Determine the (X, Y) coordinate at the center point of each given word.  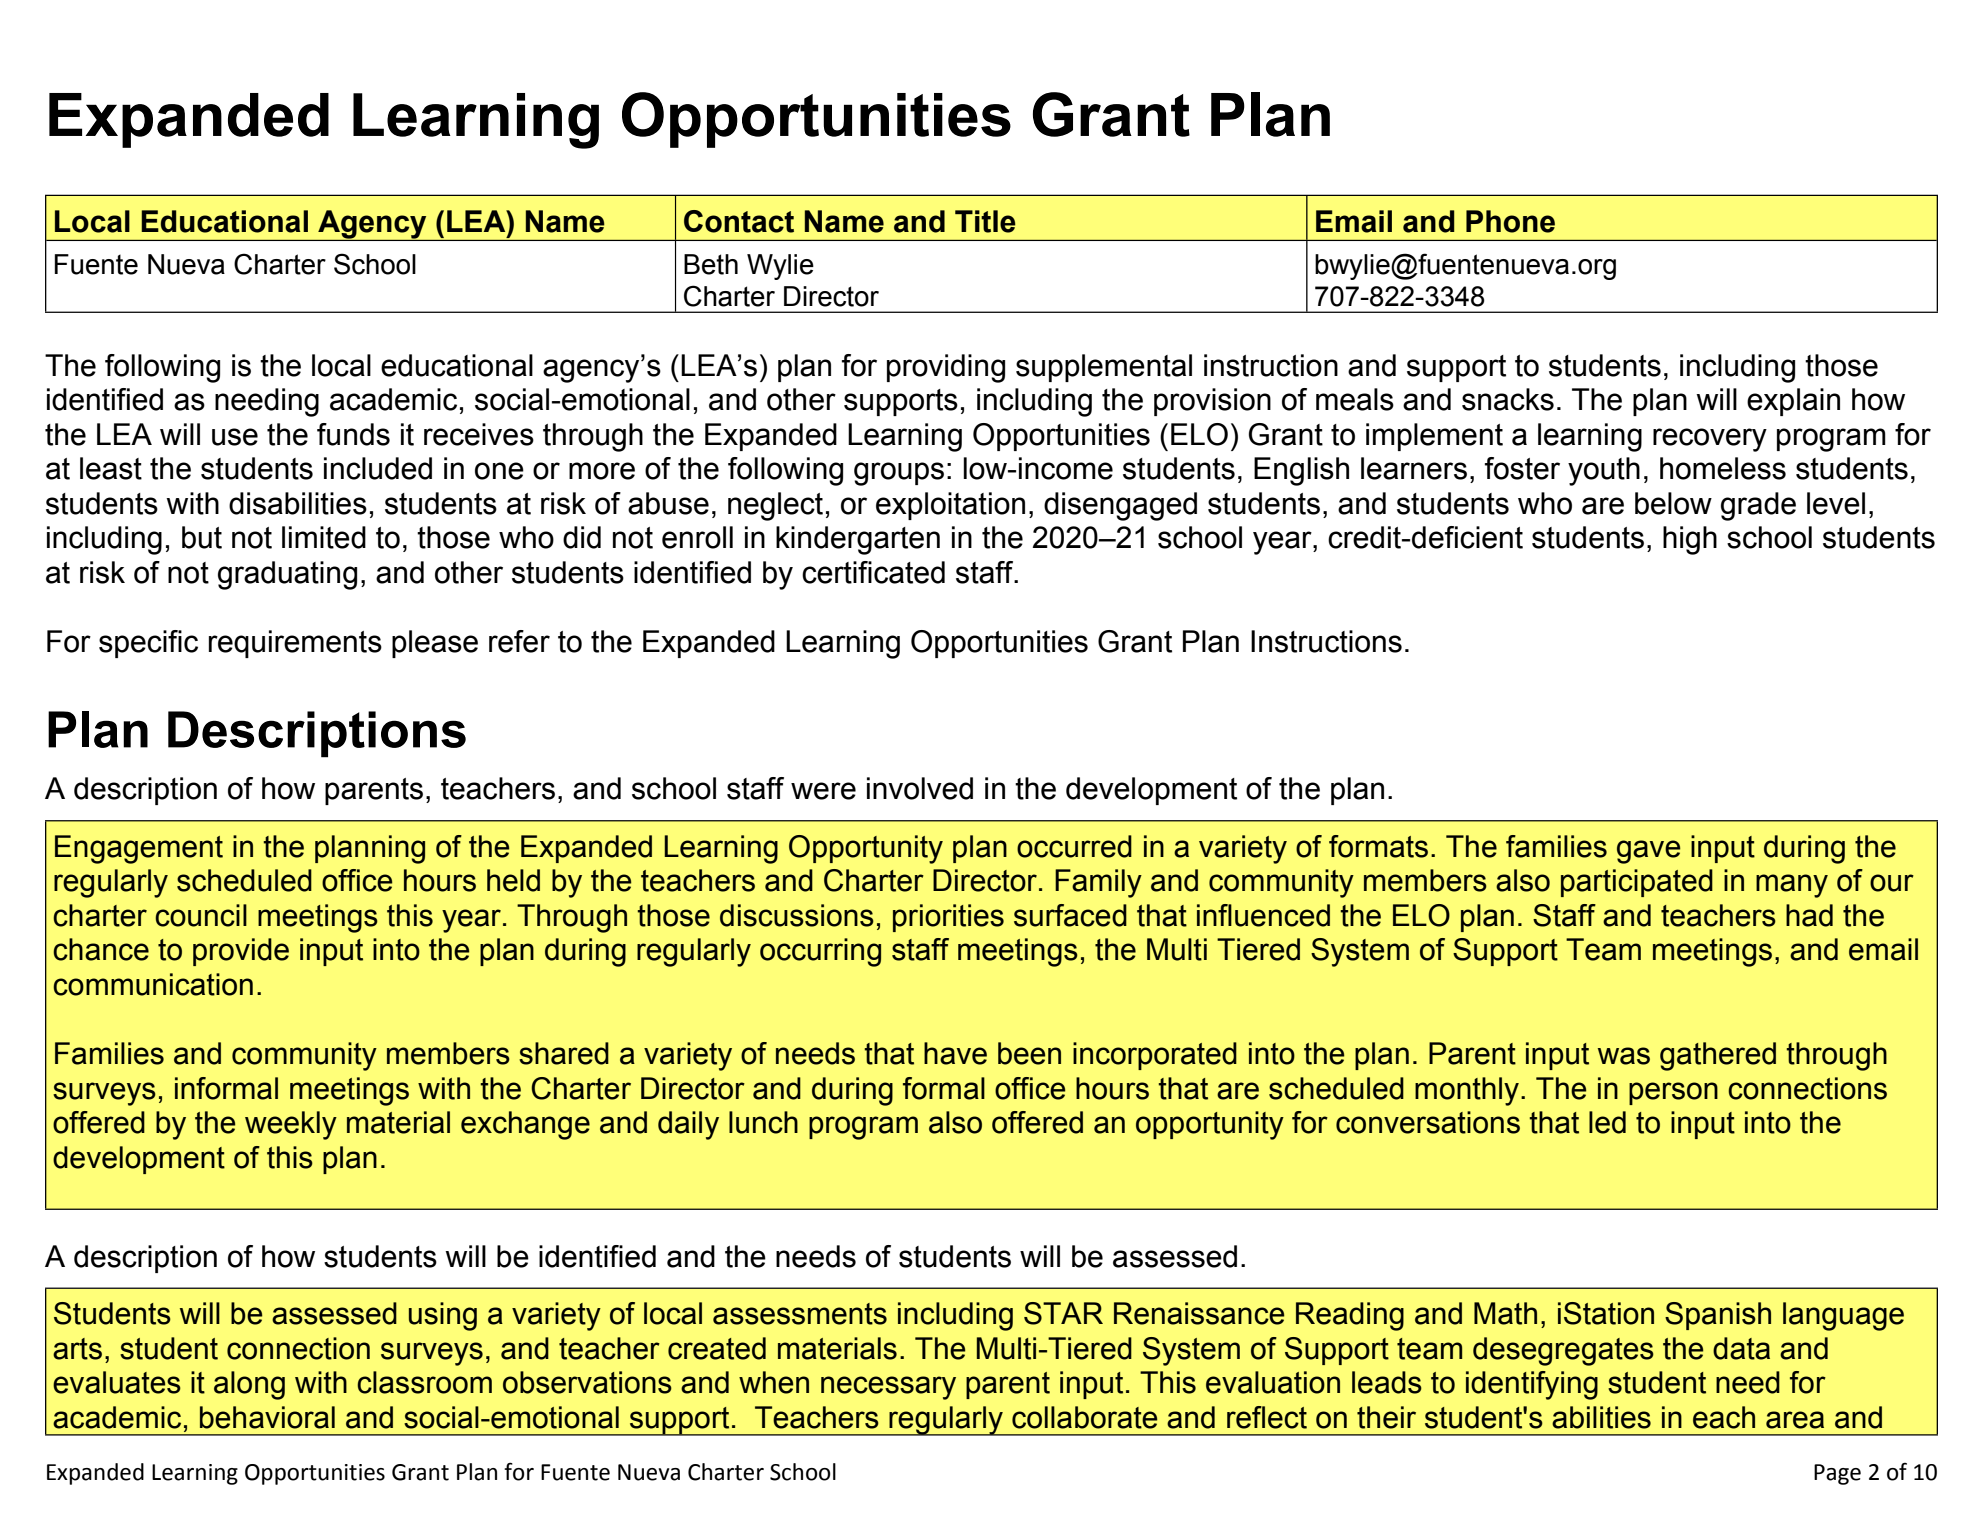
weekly (291, 1125)
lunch (763, 1122)
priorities (948, 918)
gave (1649, 852)
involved (920, 788)
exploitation (950, 506)
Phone (1510, 221)
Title (985, 221)
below (1673, 503)
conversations (1428, 1122)
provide (241, 952)
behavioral (267, 1417)
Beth (711, 264)
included (378, 468)
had (1809, 915)
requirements (295, 644)
